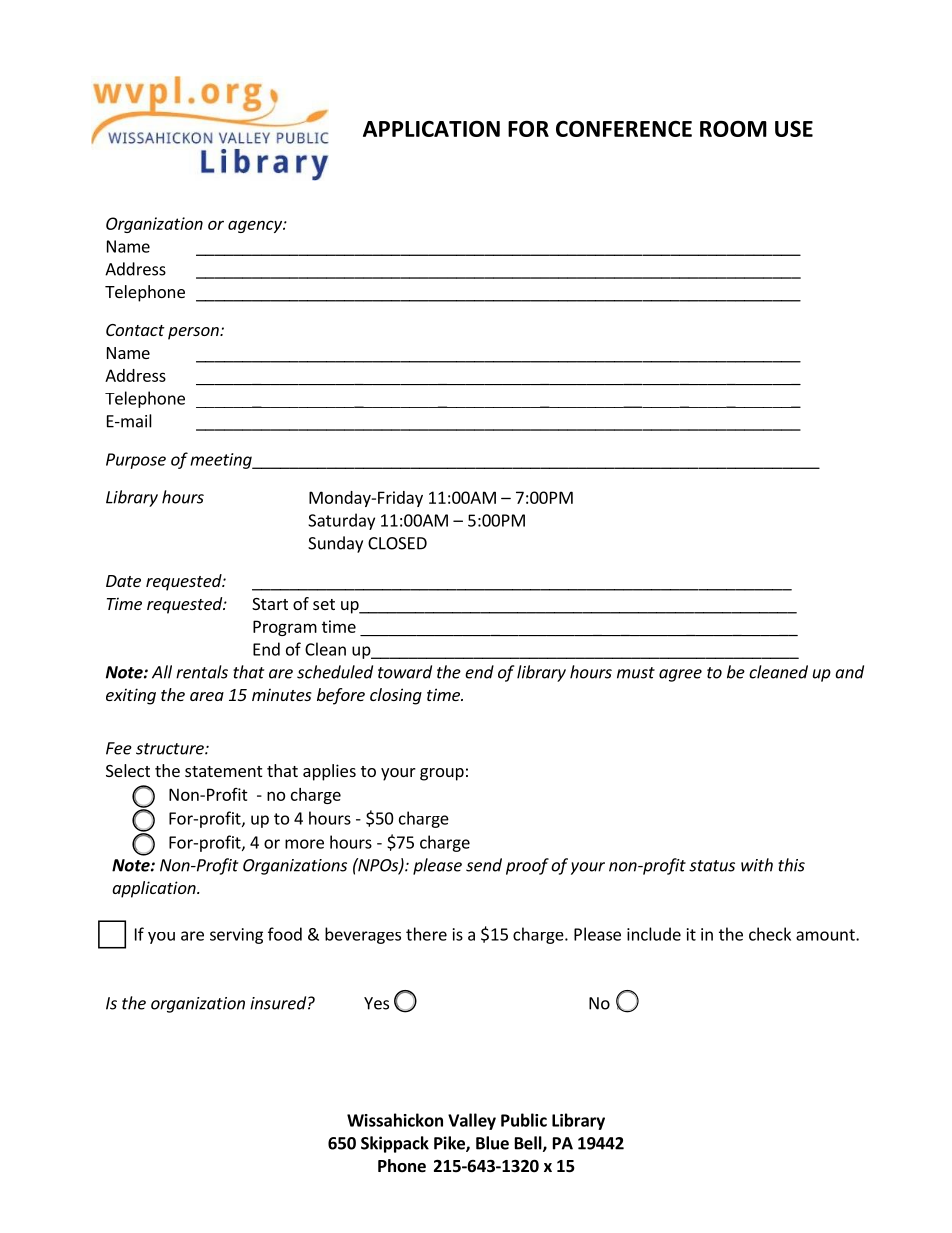 The width and height of the page is (952, 1233). Describe the element at coordinates (397, 543) in the page. I see `CLOSED` at that location.
